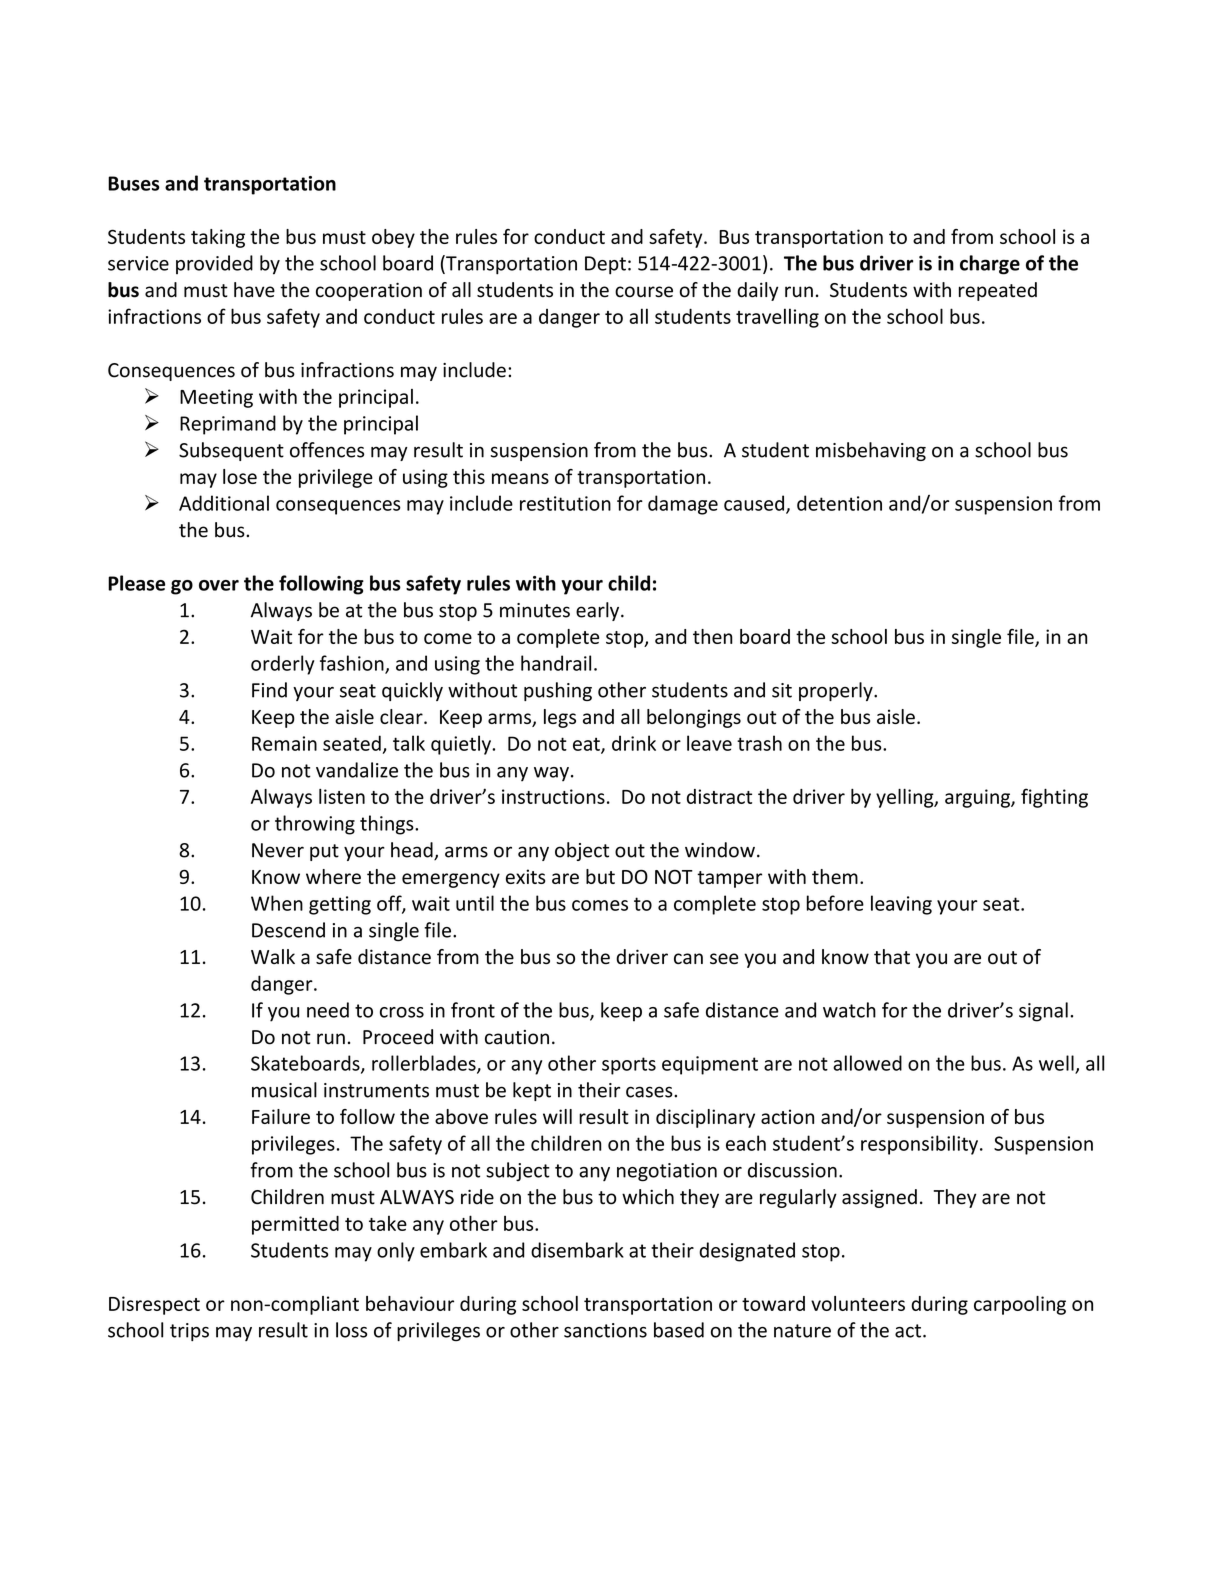  What do you see at coordinates (284, 1090) in the image?
I see `musical` at bounding box center [284, 1090].
